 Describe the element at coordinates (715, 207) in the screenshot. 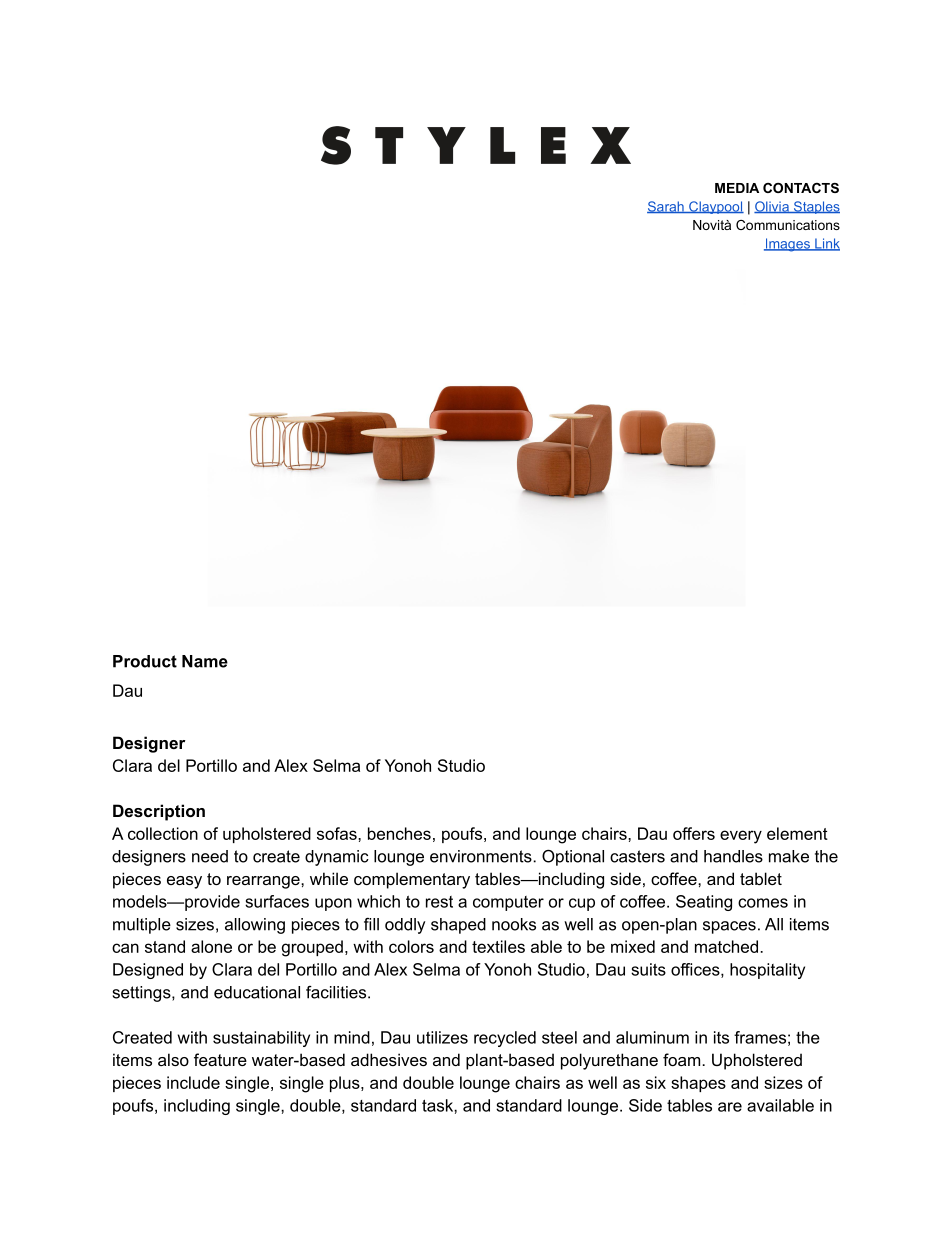

I see `Claypool` at that location.
